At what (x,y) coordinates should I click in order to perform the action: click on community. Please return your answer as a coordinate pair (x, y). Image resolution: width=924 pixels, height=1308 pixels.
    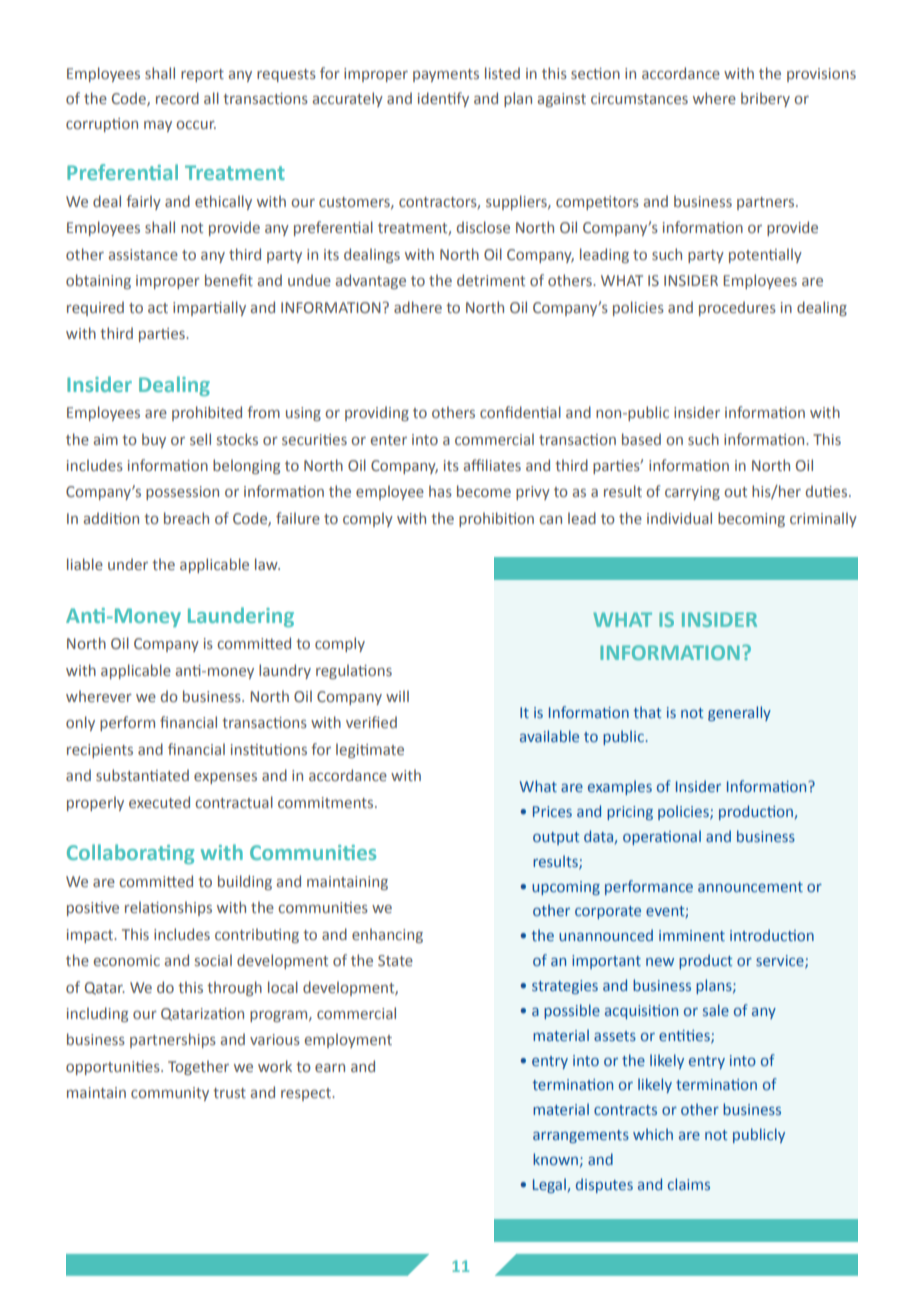
    Looking at the image, I should click on (170, 1094).
